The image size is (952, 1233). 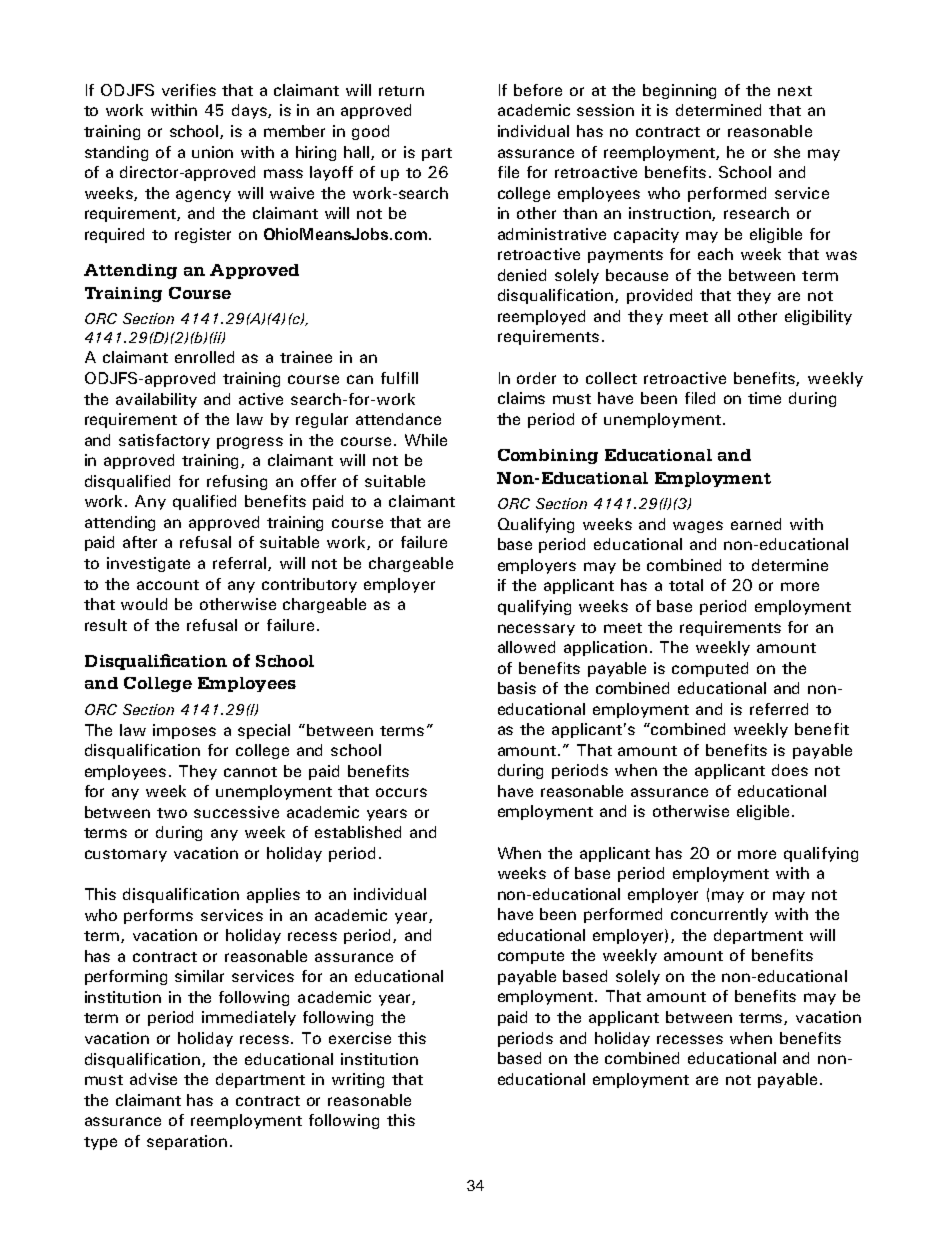 What do you see at coordinates (538, 90) in the screenshot?
I see `before` at bounding box center [538, 90].
